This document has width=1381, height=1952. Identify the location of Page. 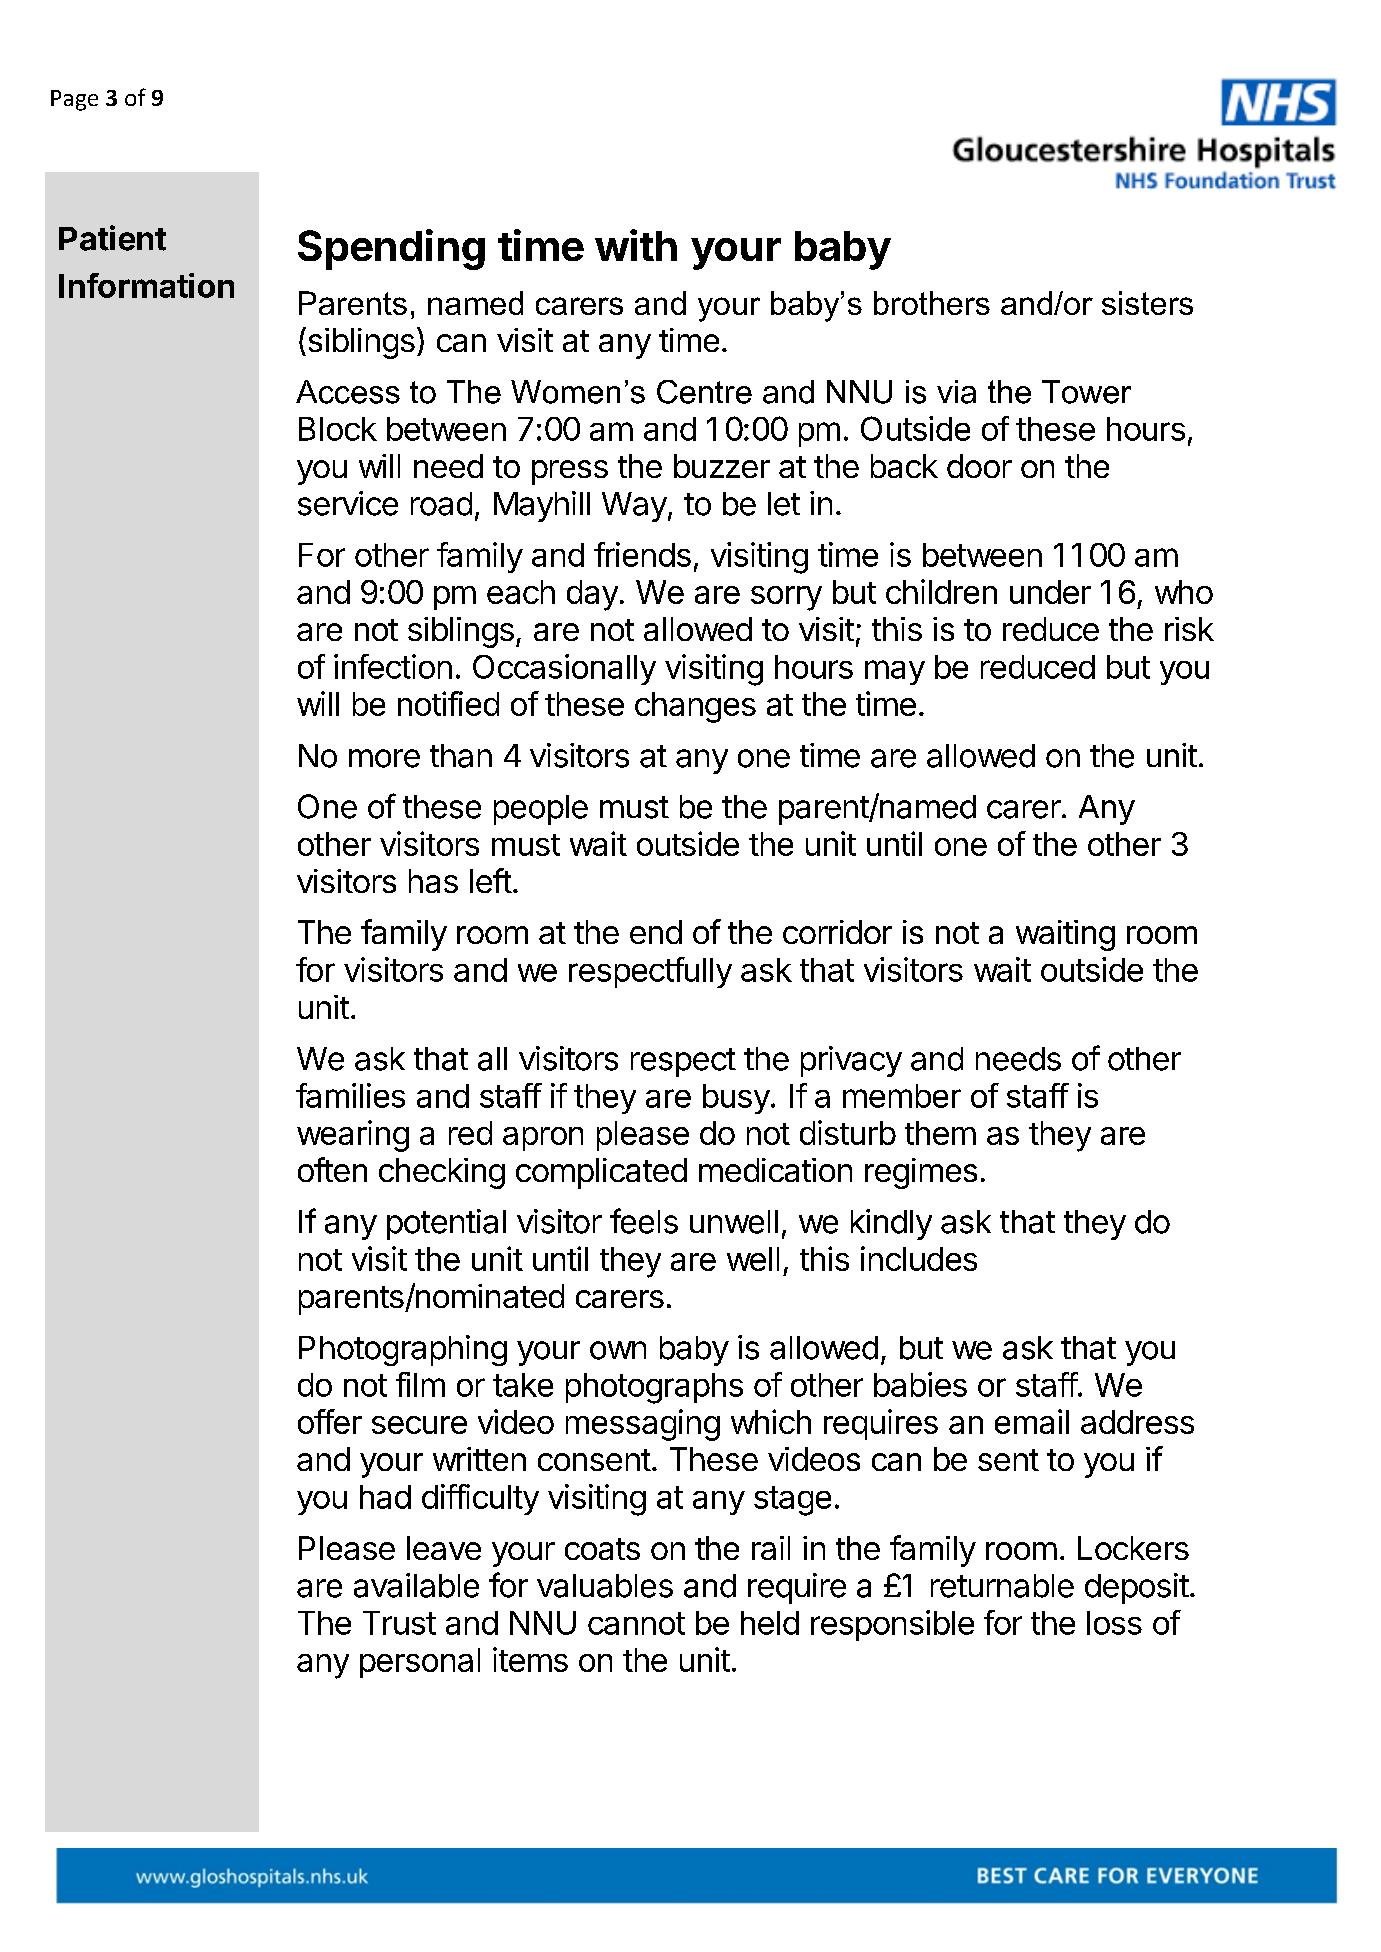
(74, 100).
